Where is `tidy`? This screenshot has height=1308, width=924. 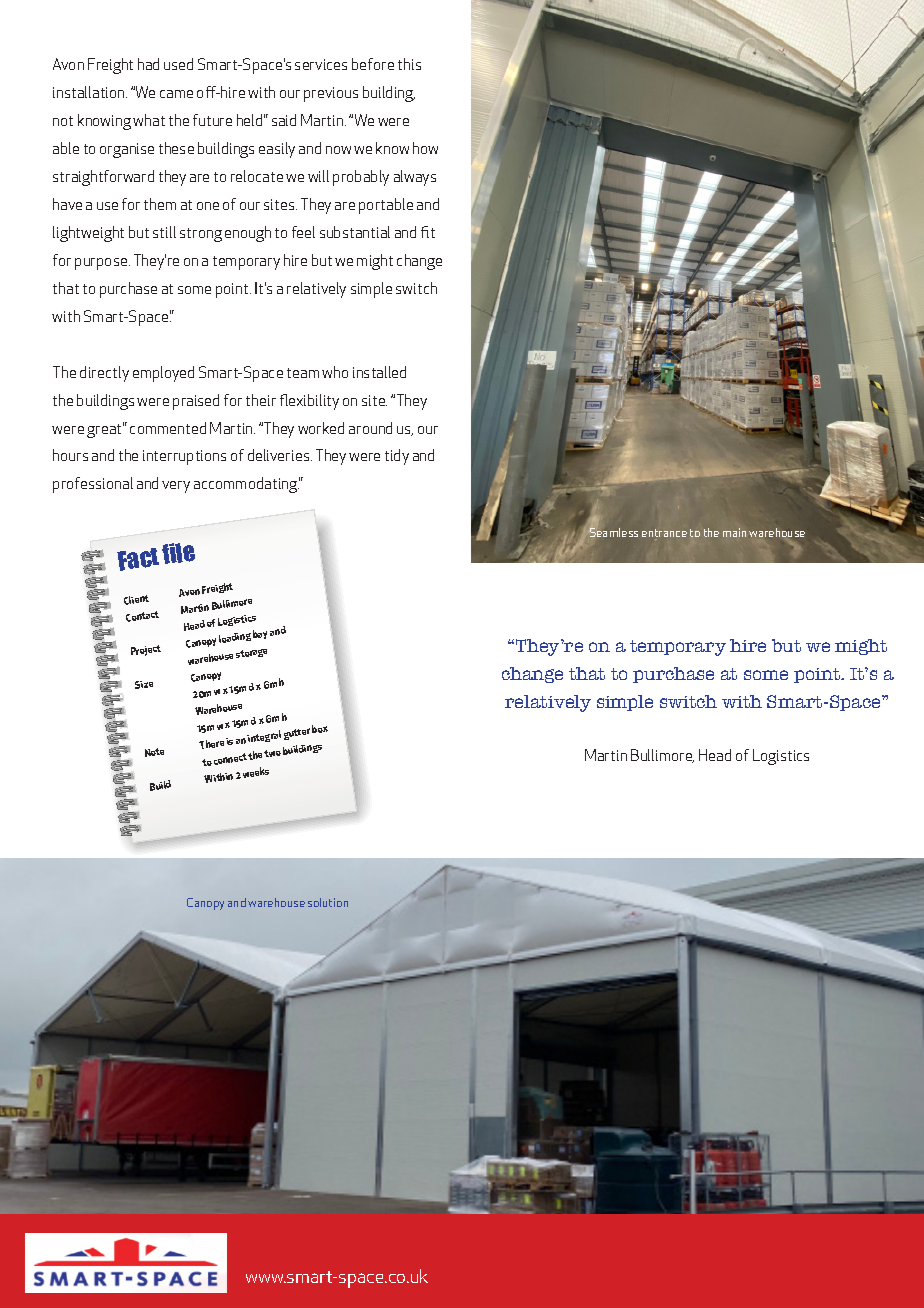 tidy is located at coordinates (397, 457).
